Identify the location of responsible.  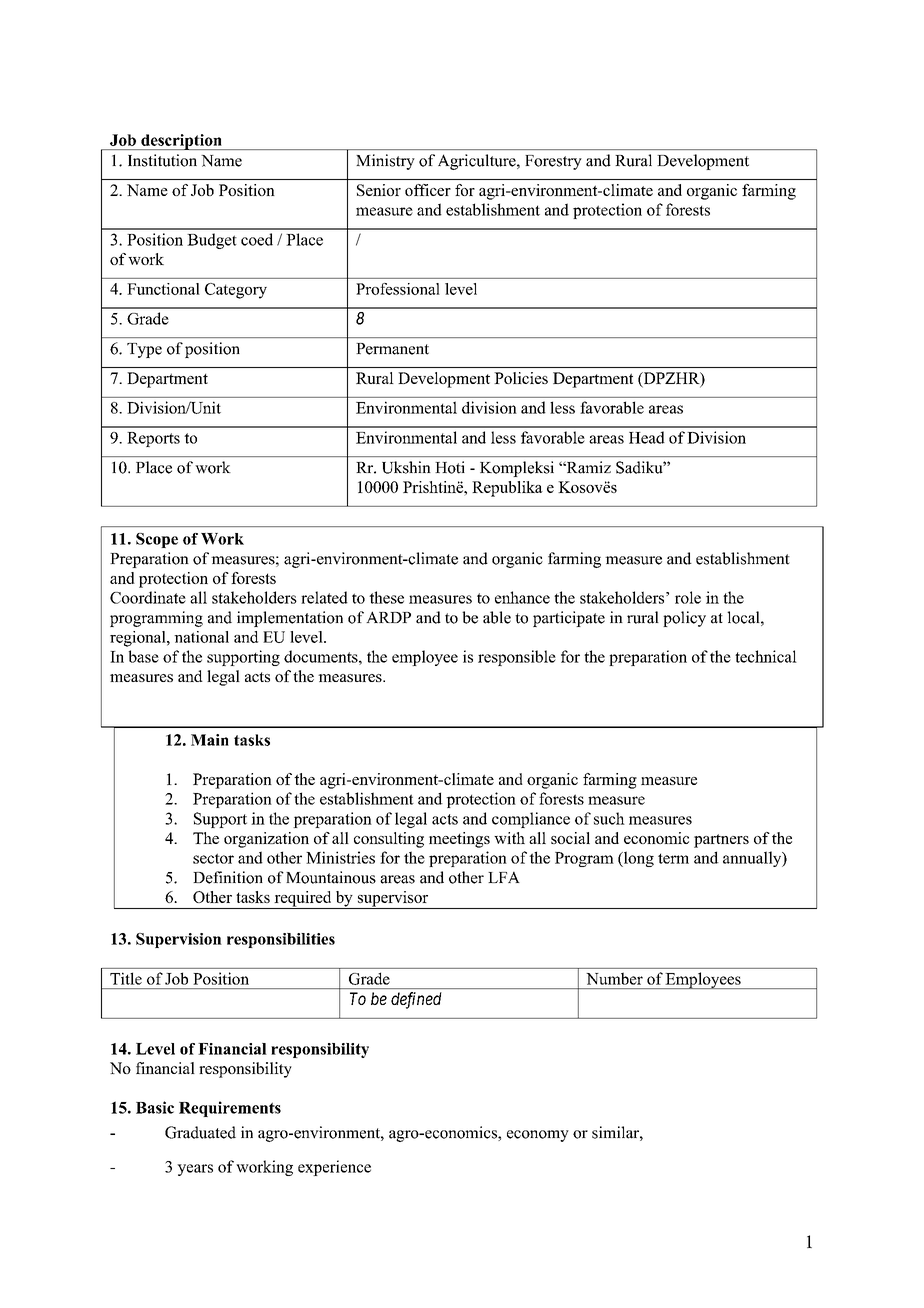
(517, 658).
